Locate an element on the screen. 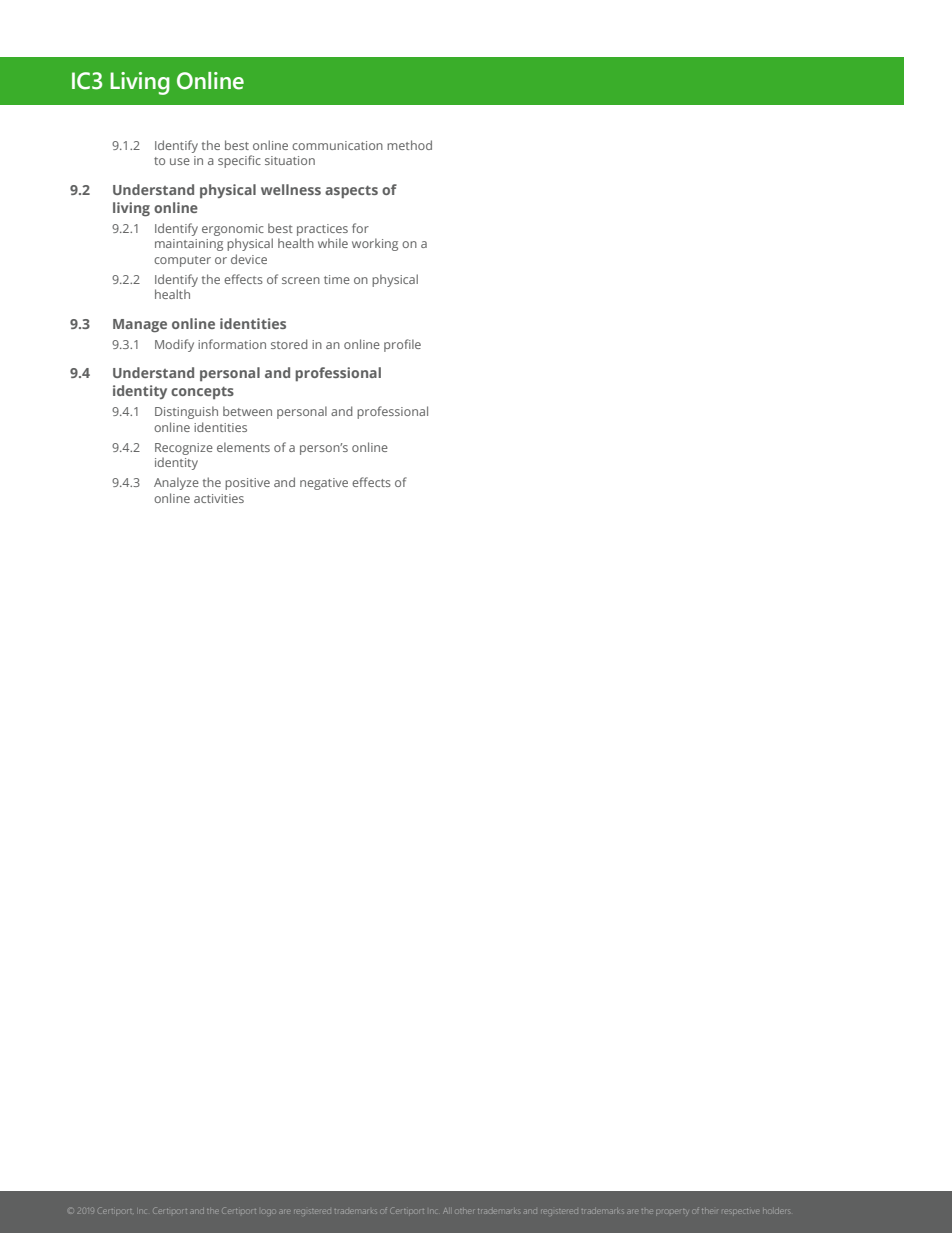  positive is located at coordinates (247, 484).
